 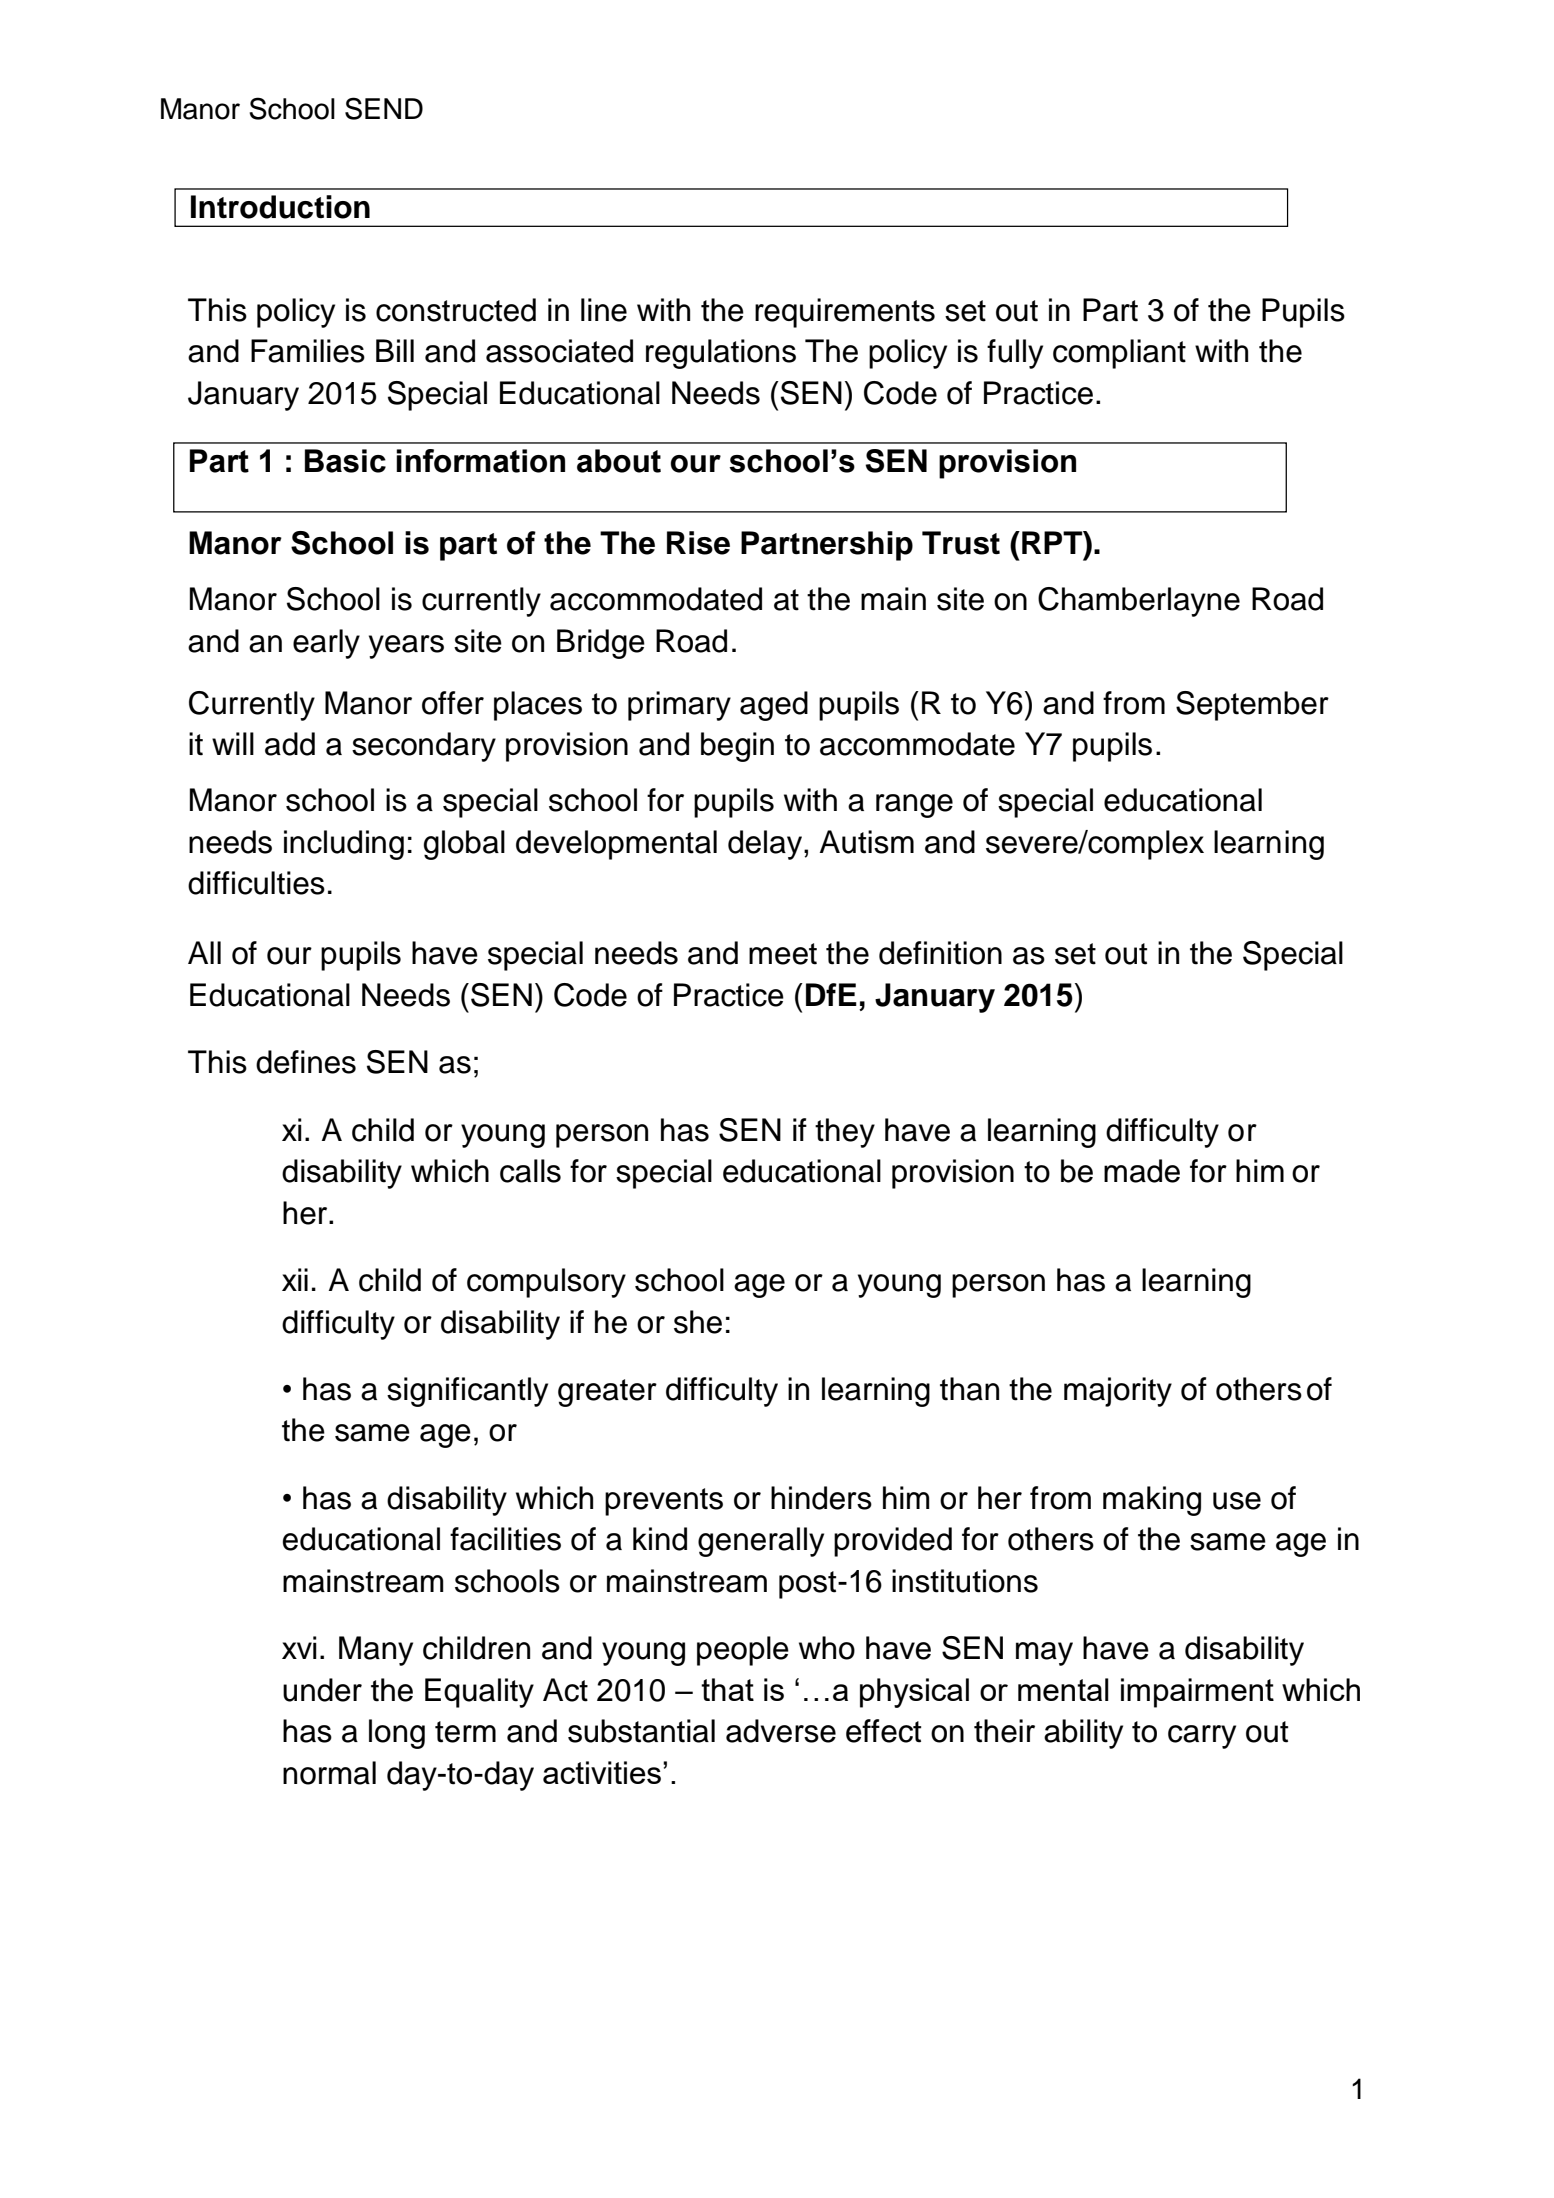 What do you see at coordinates (845, 1133) in the document?
I see `they` at bounding box center [845, 1133].
